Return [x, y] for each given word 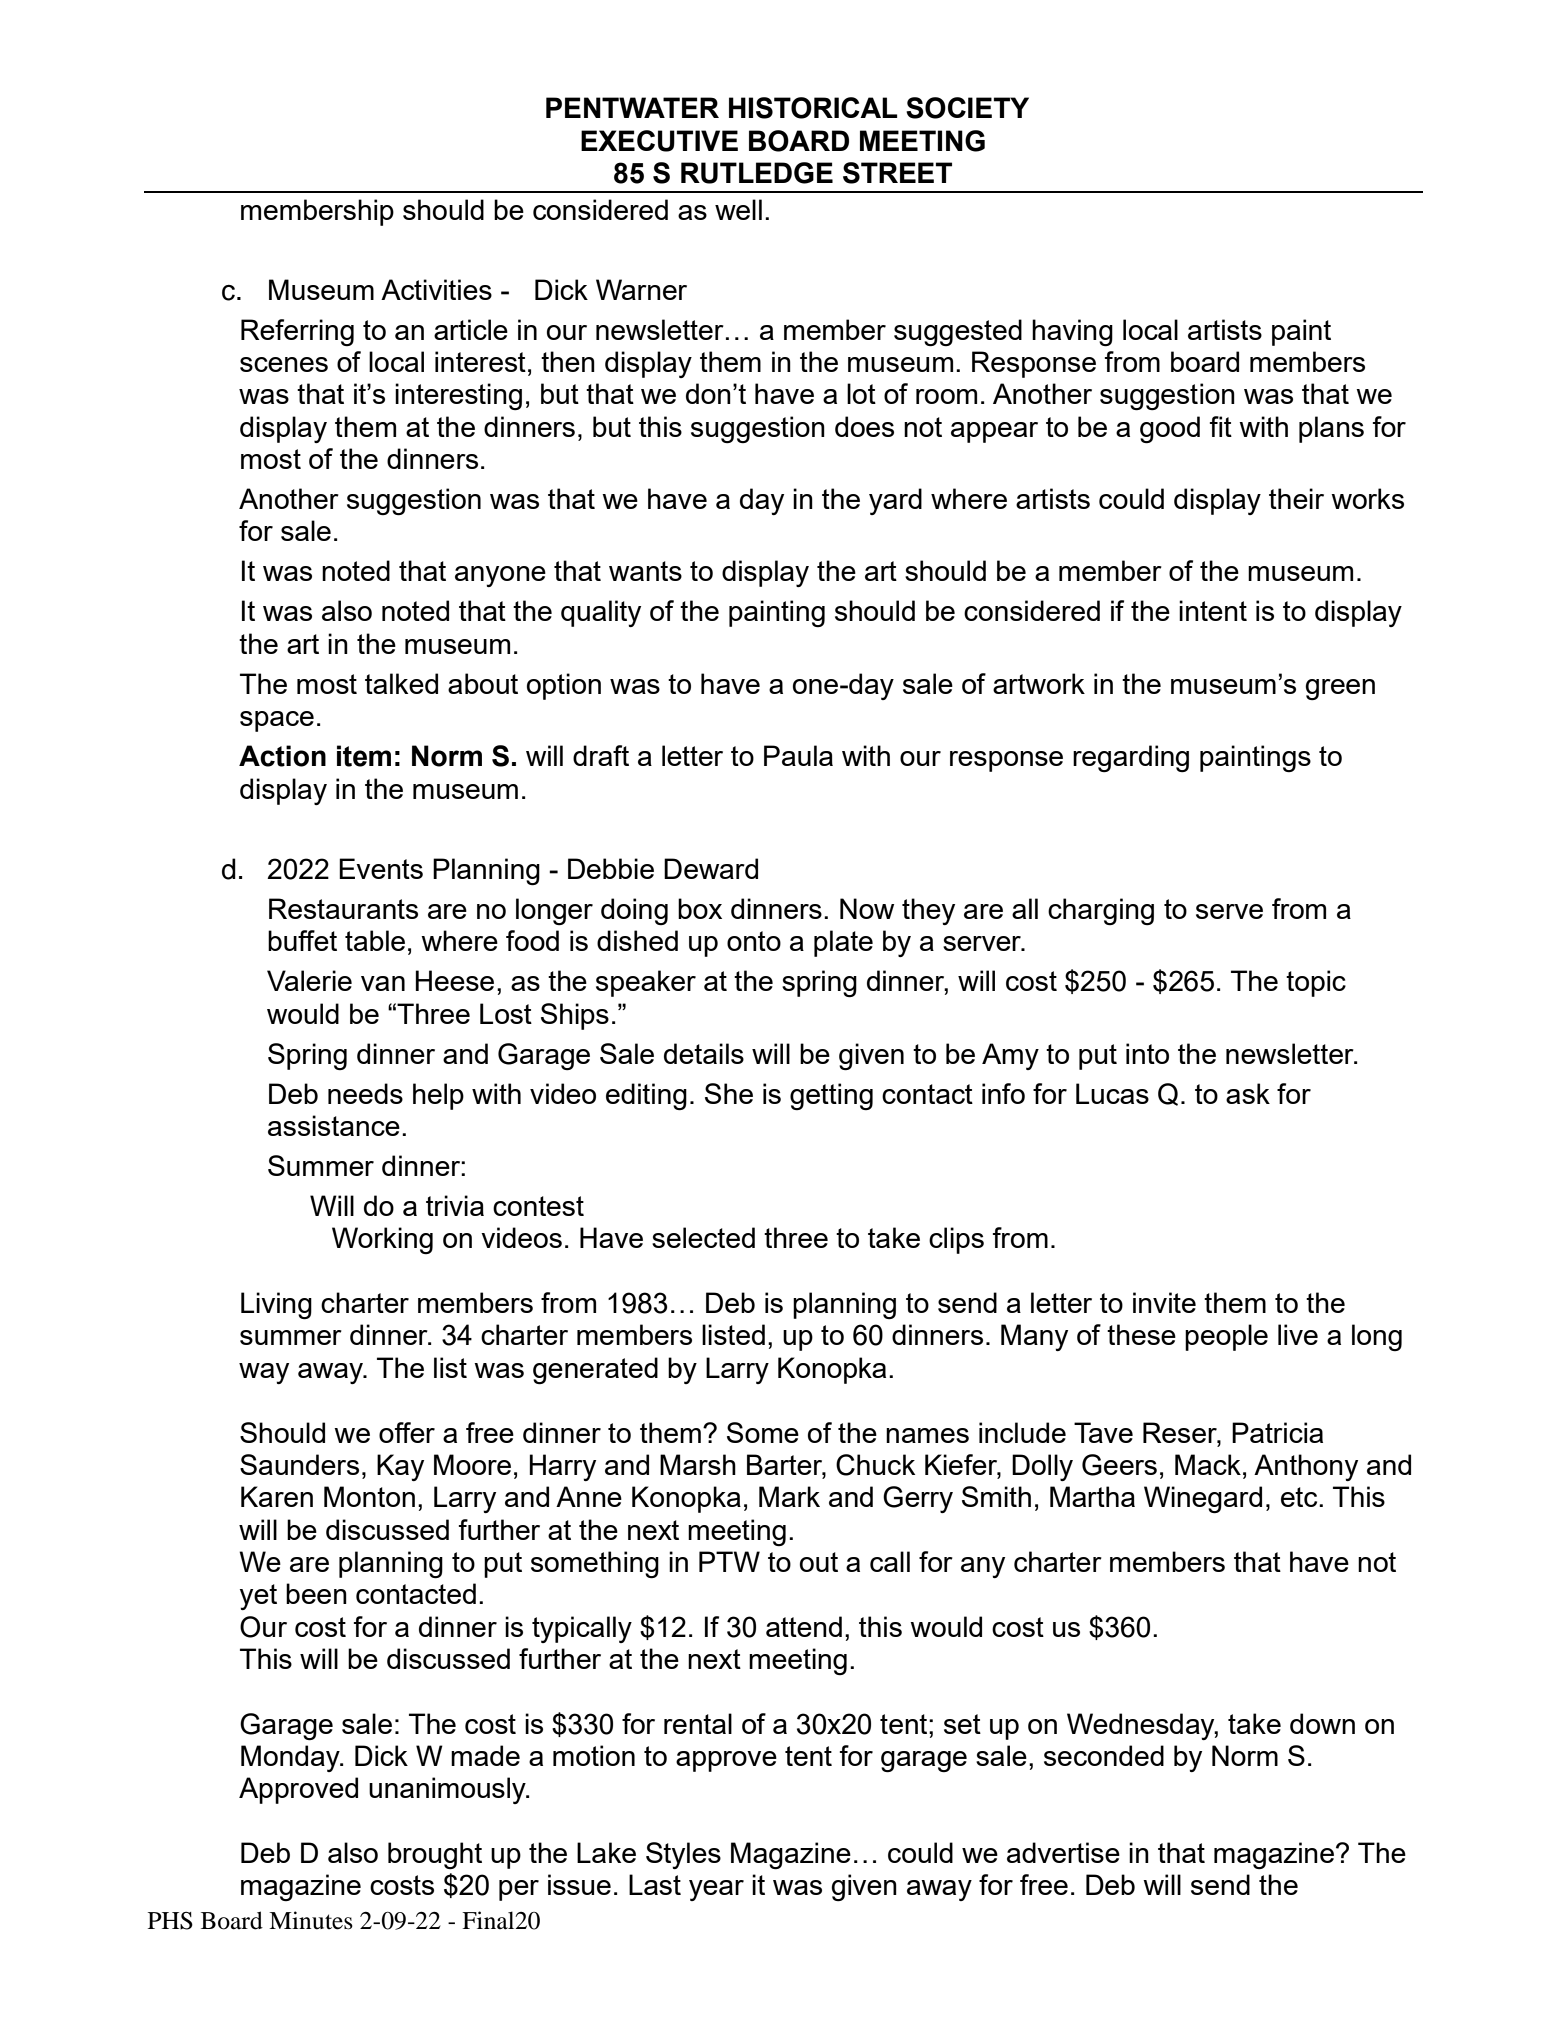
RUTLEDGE [757, 173]
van [383, 983]
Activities [436, 289]
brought [435, 1855]
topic [1316, 983]
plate [843, 943]
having [1072, 332]
